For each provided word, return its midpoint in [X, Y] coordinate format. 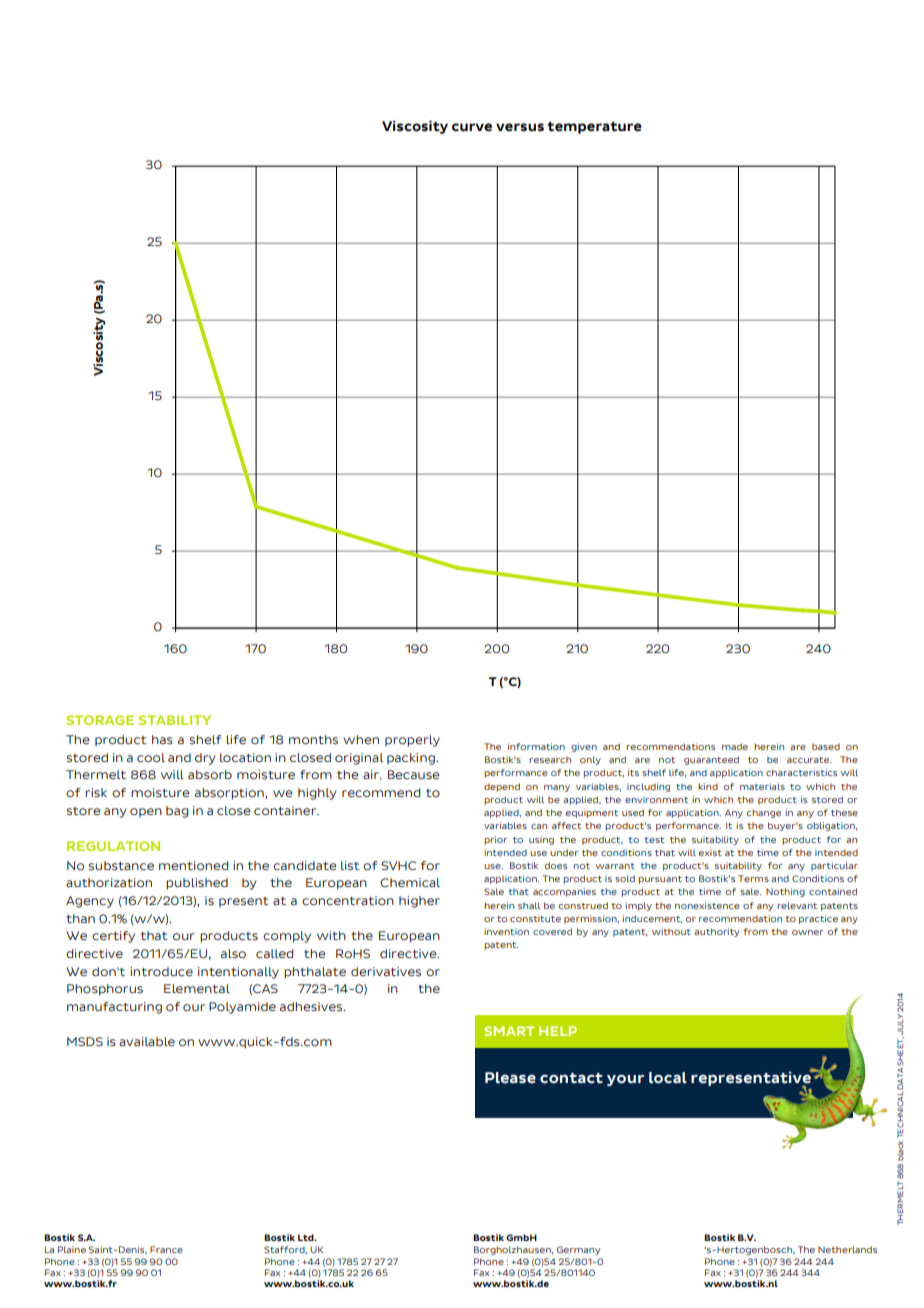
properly [412, 741]
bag [177, 812]
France [166, 1249]
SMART [509, 1031]
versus [520, 127]
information [536, 746]
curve [472, 127]
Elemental [197, 988]
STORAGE [100, 720]
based [826, 746]
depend [502, 787]
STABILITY [175, 720]
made [735, 746]
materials [762, 786]
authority [716, 932]
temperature [594, 128]
